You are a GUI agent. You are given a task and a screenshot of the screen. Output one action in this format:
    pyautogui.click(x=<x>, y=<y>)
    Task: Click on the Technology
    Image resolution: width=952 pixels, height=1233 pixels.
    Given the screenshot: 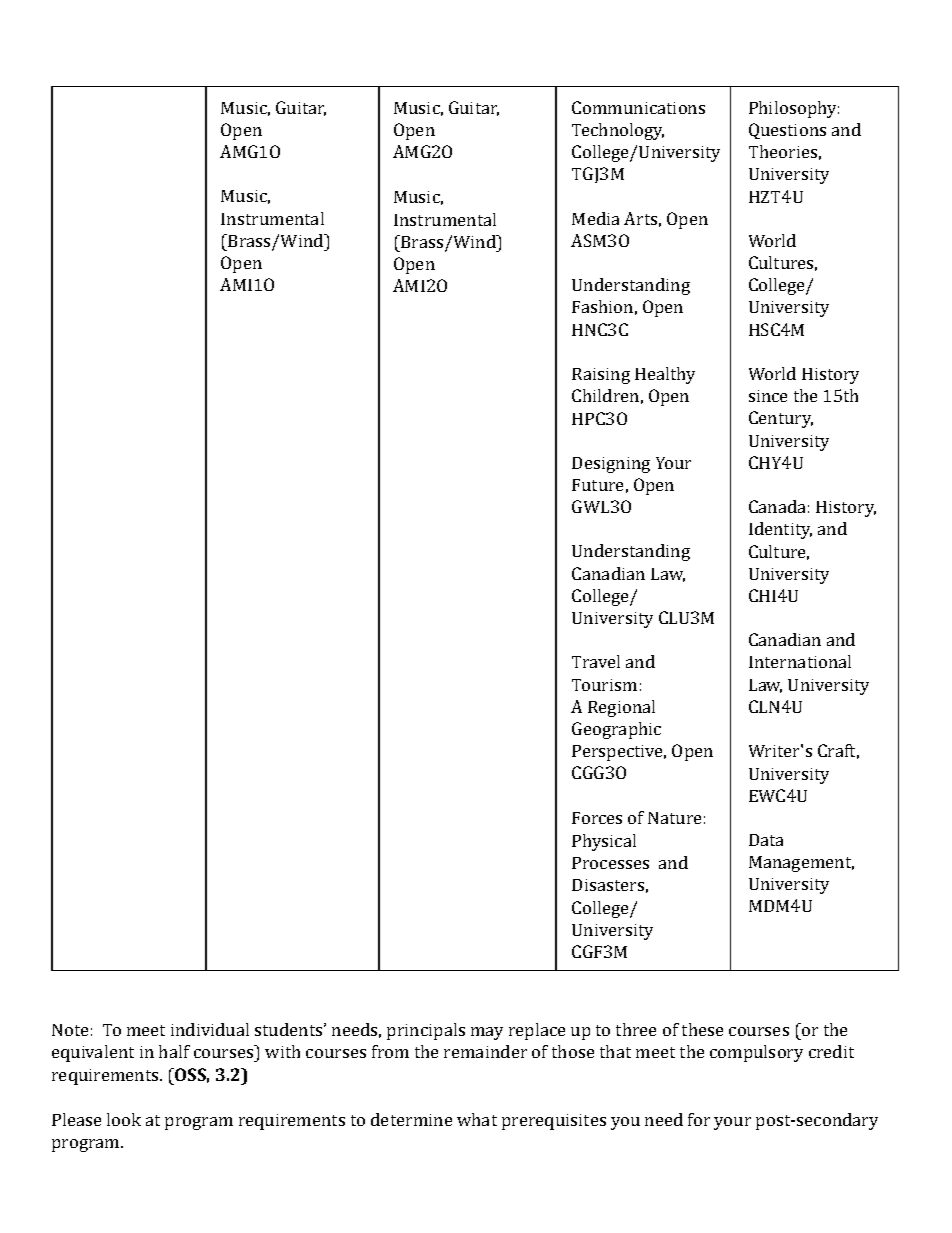 What is the action you would take?
    pyautogui.click(x=618, y=131)
